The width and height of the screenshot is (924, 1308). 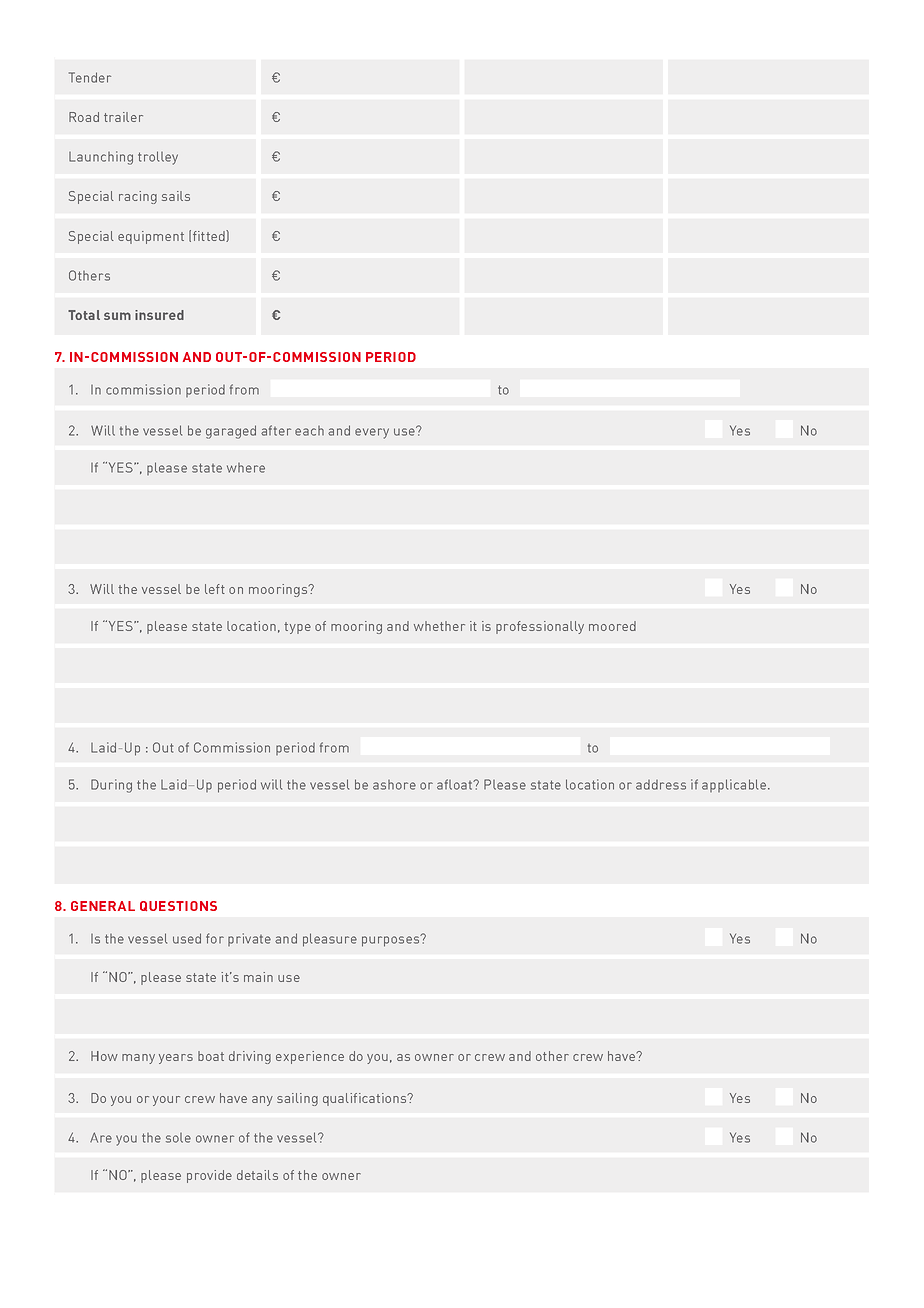 What do you see at coordinates (176, 196) in the screenshot?
I see `sails` at bounding box center [176, 196].
